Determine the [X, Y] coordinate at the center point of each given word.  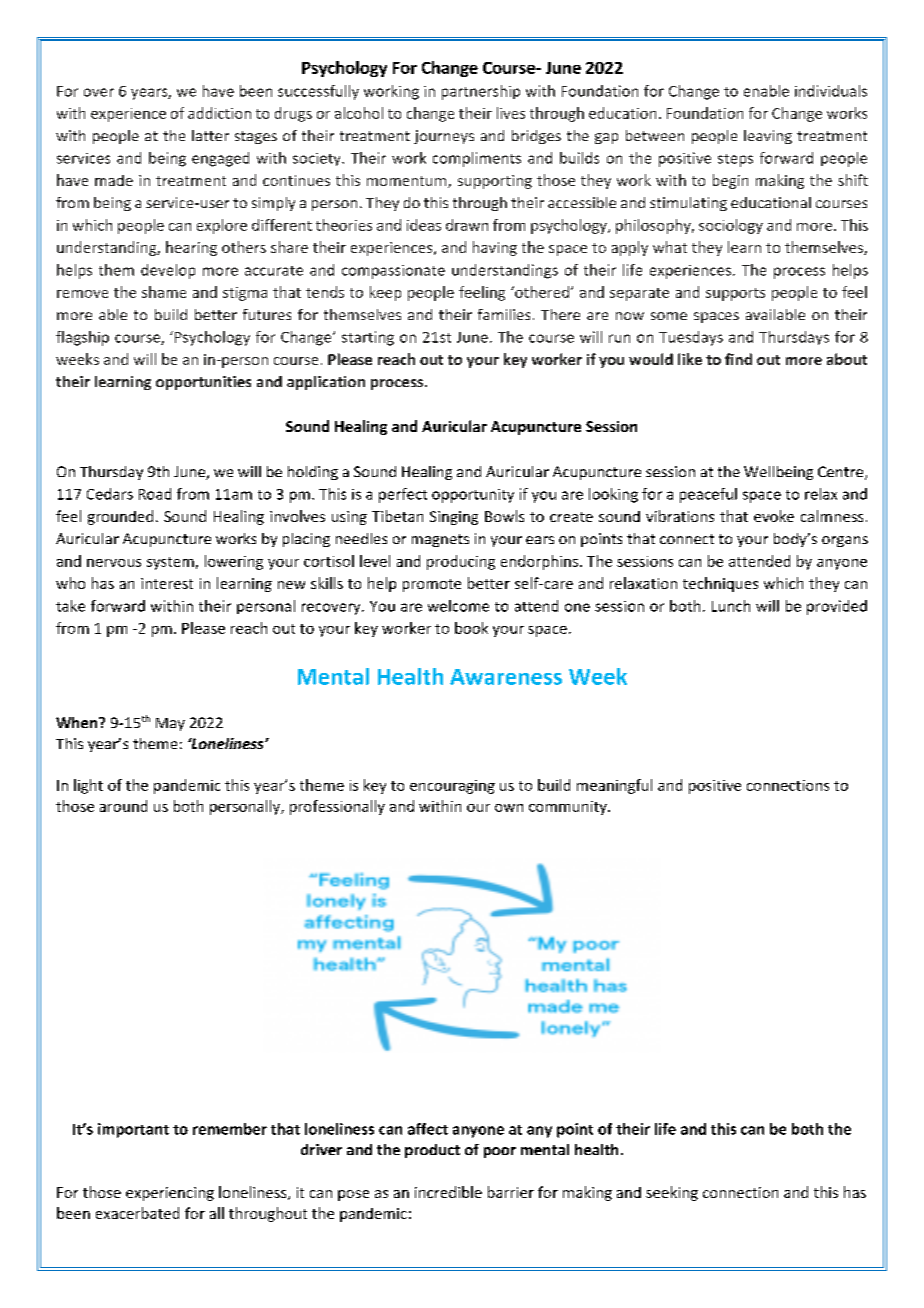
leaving [768, 137]
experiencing [170, 1194]
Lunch [731, 606]
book [471, 628]
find [738, 359]
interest [167, 583]
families [504, 314]
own [509, 808]
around [123, 806]
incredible [448, 1192]
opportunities [203, 383]
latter [210, 135]
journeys [444, 137]
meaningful [614, 786]
